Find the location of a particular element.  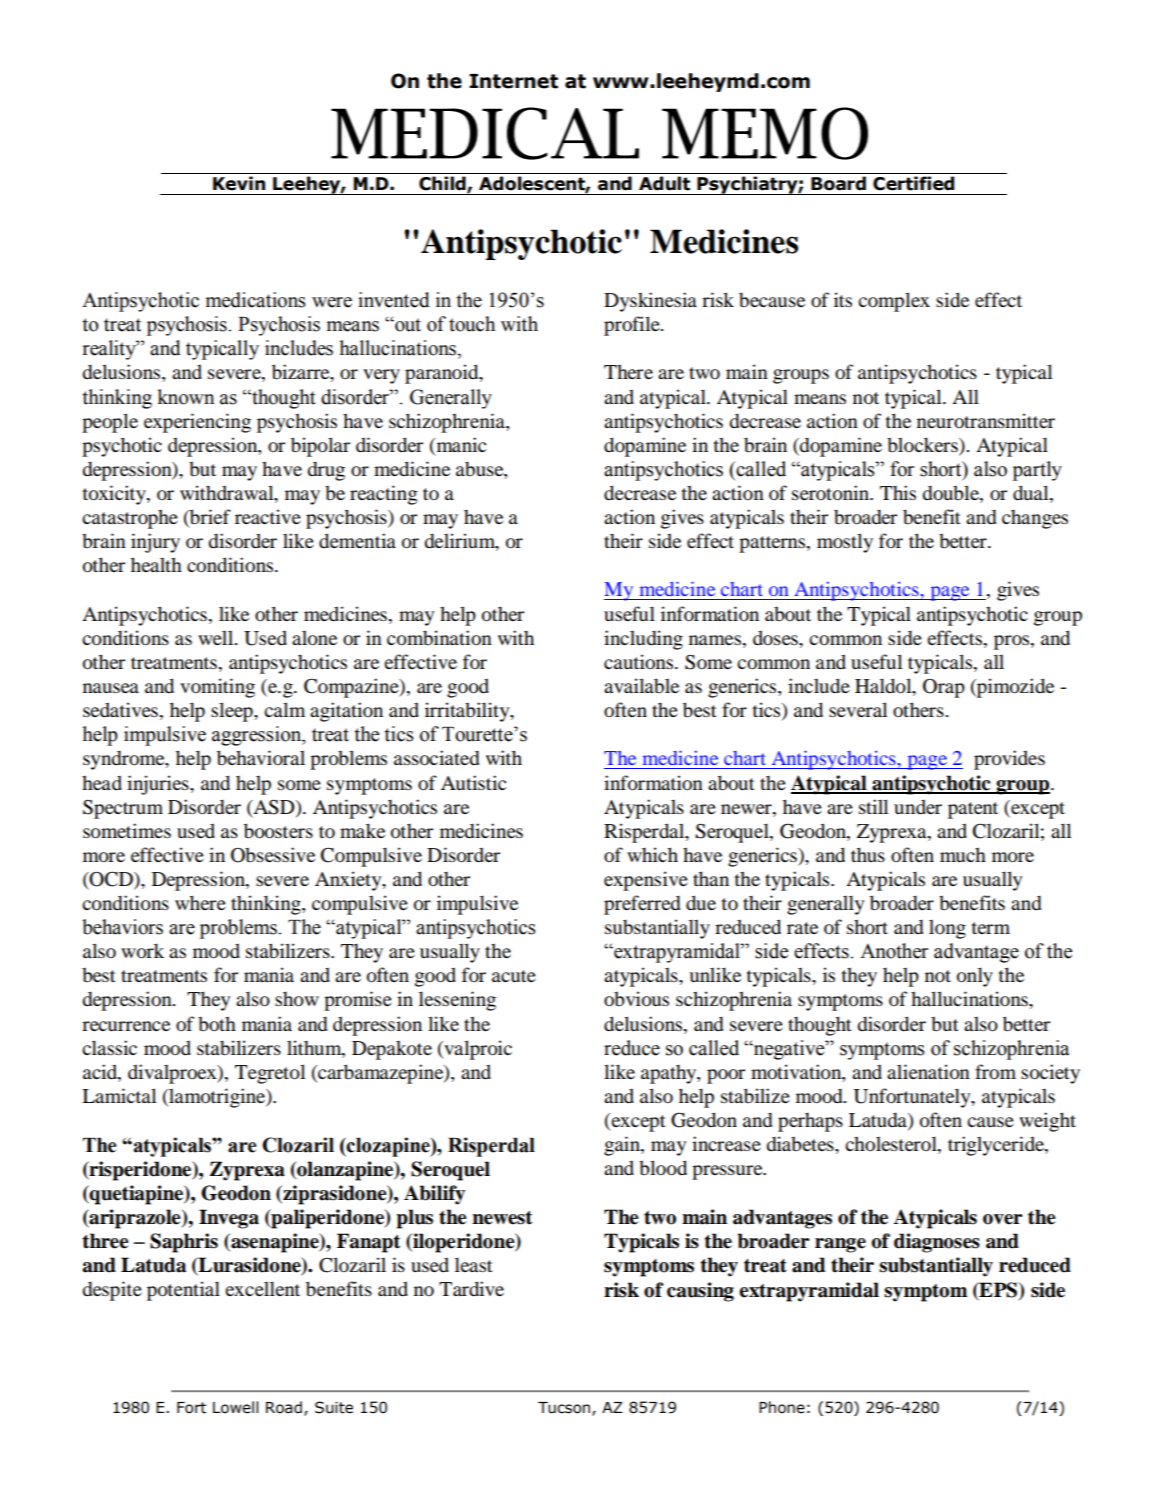

work is located at coordinates (142, 951).
